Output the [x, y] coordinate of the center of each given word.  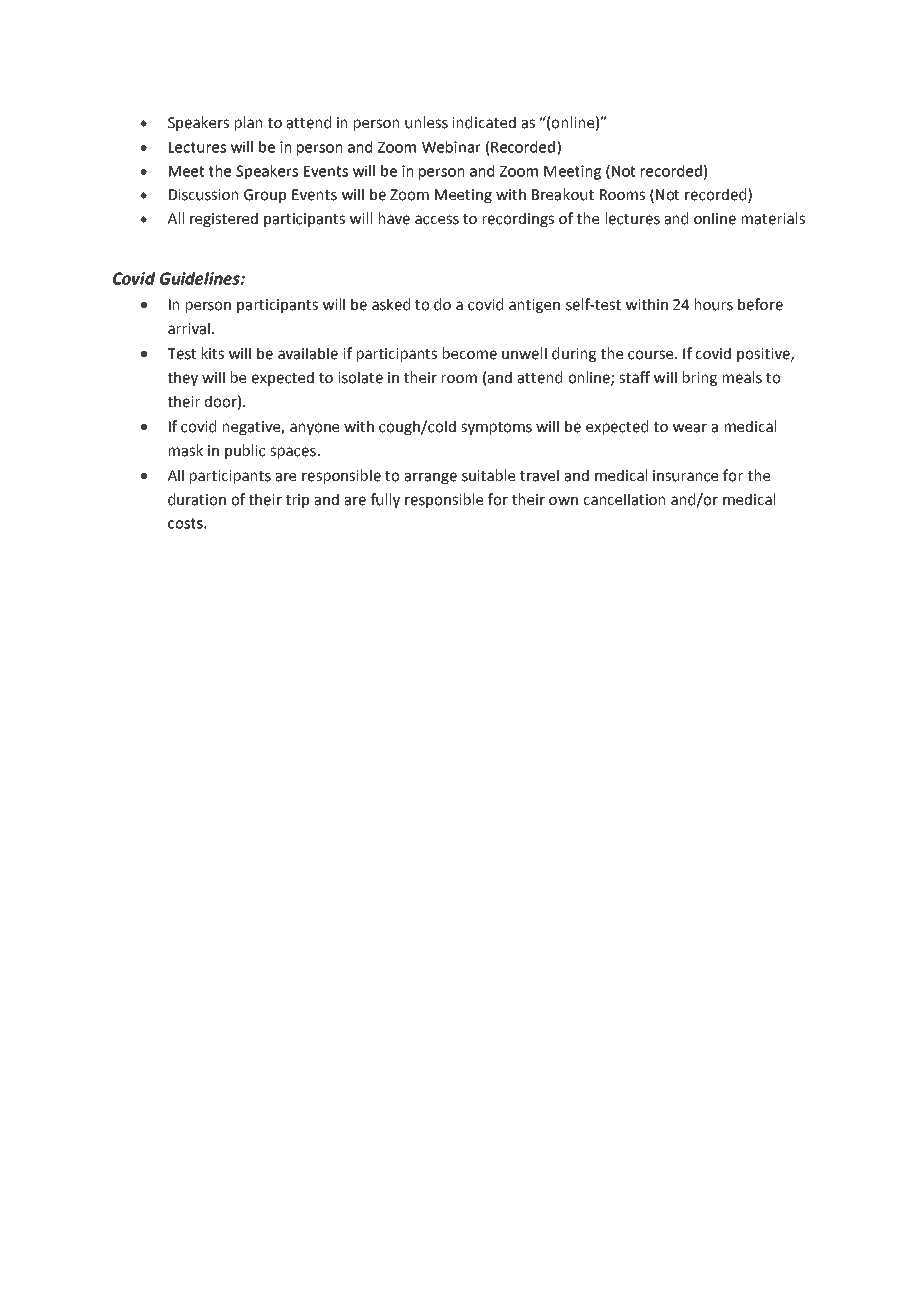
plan [248, 123]
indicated [484, 122]
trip [297, 501]
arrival [189, 328]
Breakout [563, 194]
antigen [534, 306]
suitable [488, 475]
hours [714, 304]
